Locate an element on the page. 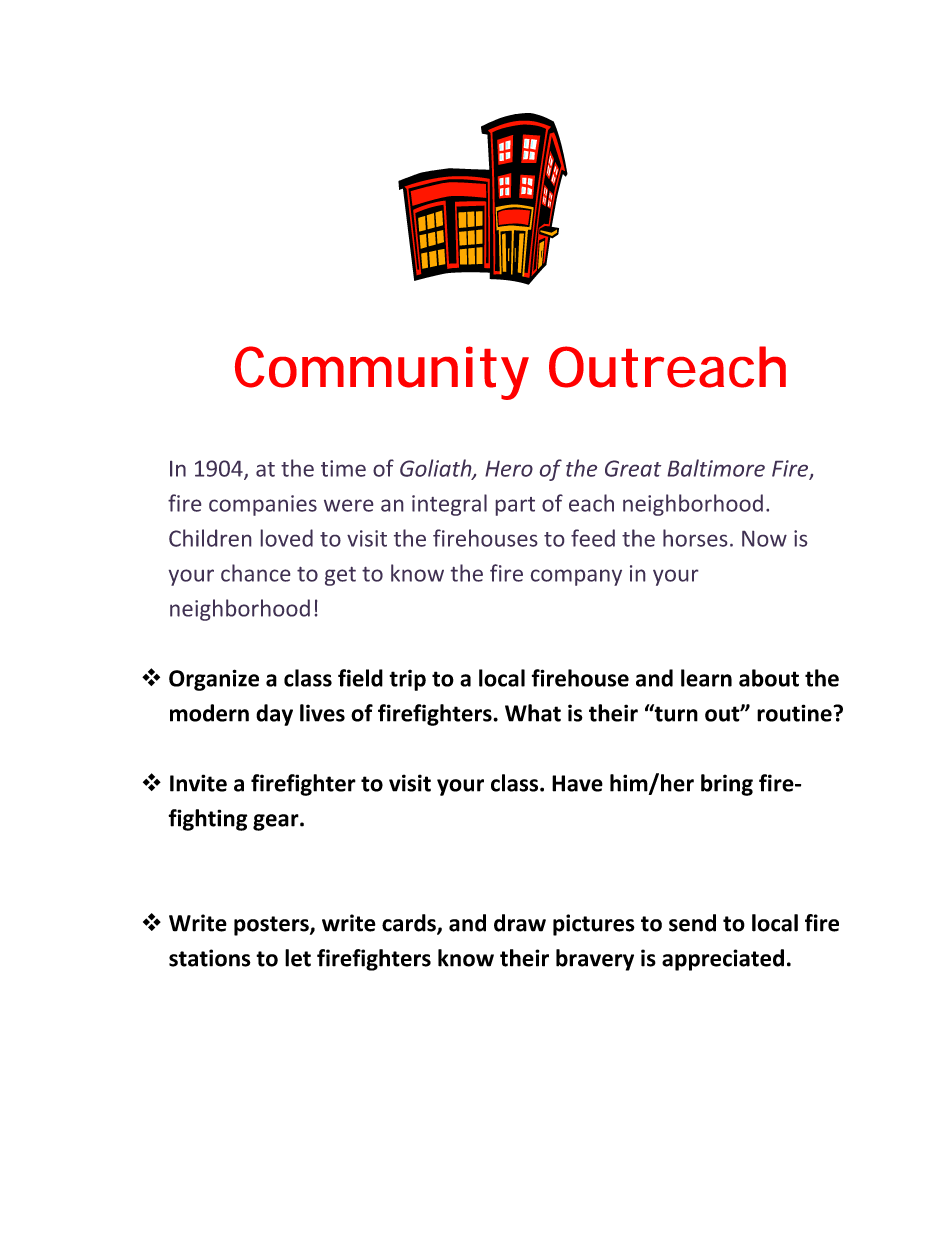  Hero is located at coordinates (509, 469).
